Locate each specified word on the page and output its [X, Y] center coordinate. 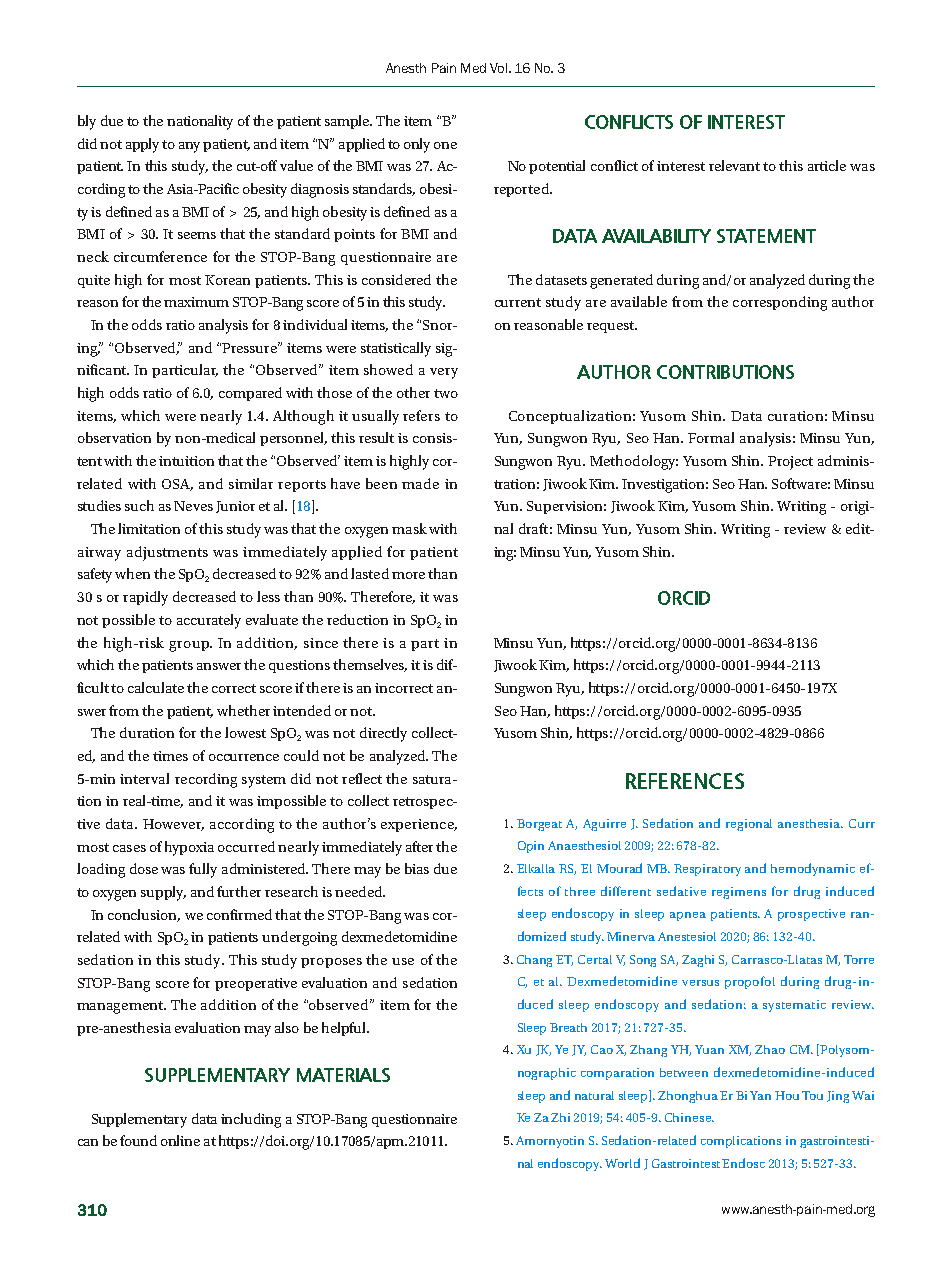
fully [203, 870]
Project [790, 463]
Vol [498, 68]
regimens [739, 893]
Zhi [560, 1117]
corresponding [780, 303]
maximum [196, 302]
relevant [734, 165]
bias [417, 868]
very [444, 373]
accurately [209, 621]
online [180, 1140]
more [408, 575]
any [189, 147]
